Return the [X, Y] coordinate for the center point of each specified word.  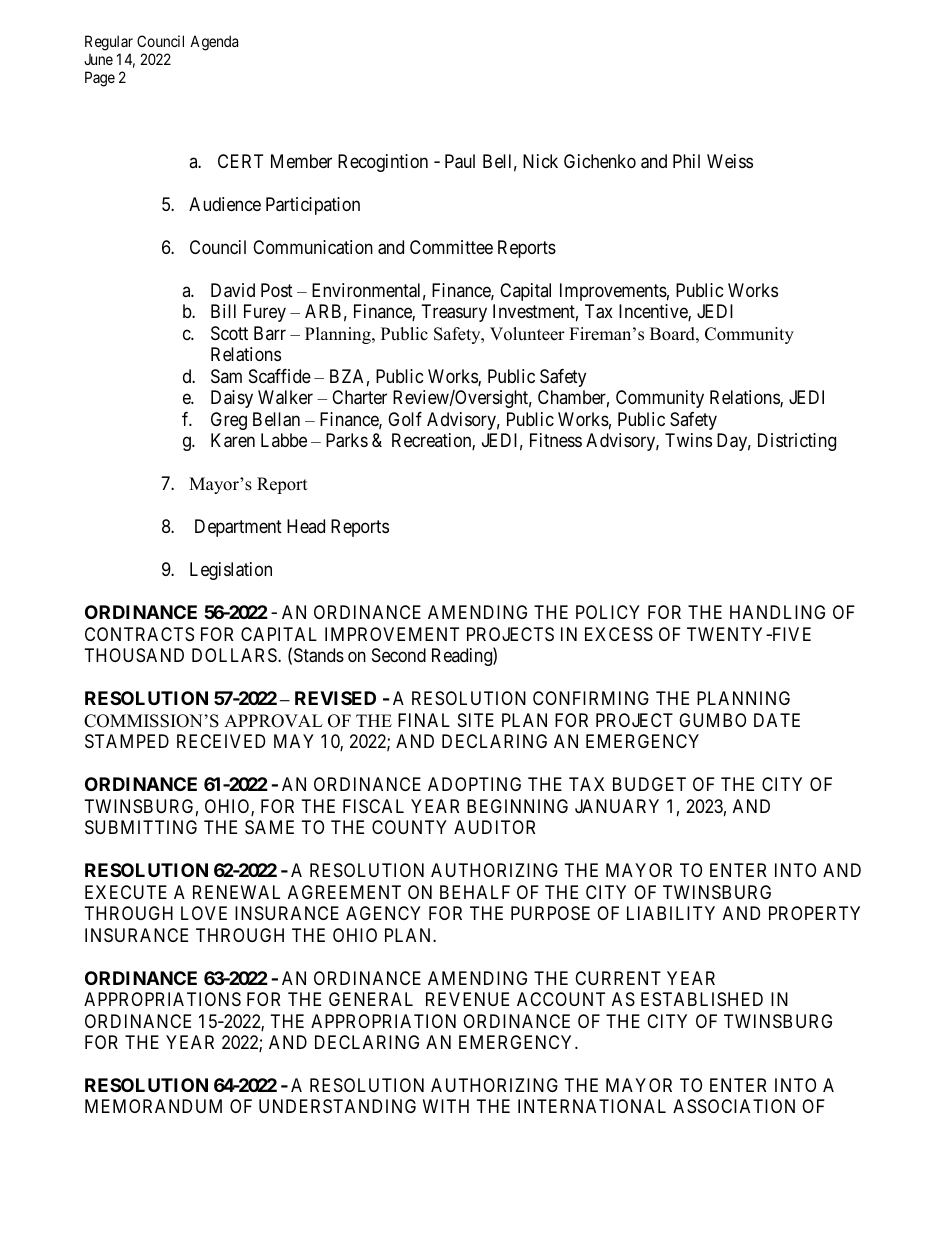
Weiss [730, 161]
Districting [797, 442]
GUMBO [712, 720]
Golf [405, 419]
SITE [476, 720]
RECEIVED [221, 741]
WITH [446, 1106]
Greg [229, 421]
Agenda [214, 43]
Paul [460, 161]
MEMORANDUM [153, 1106]
